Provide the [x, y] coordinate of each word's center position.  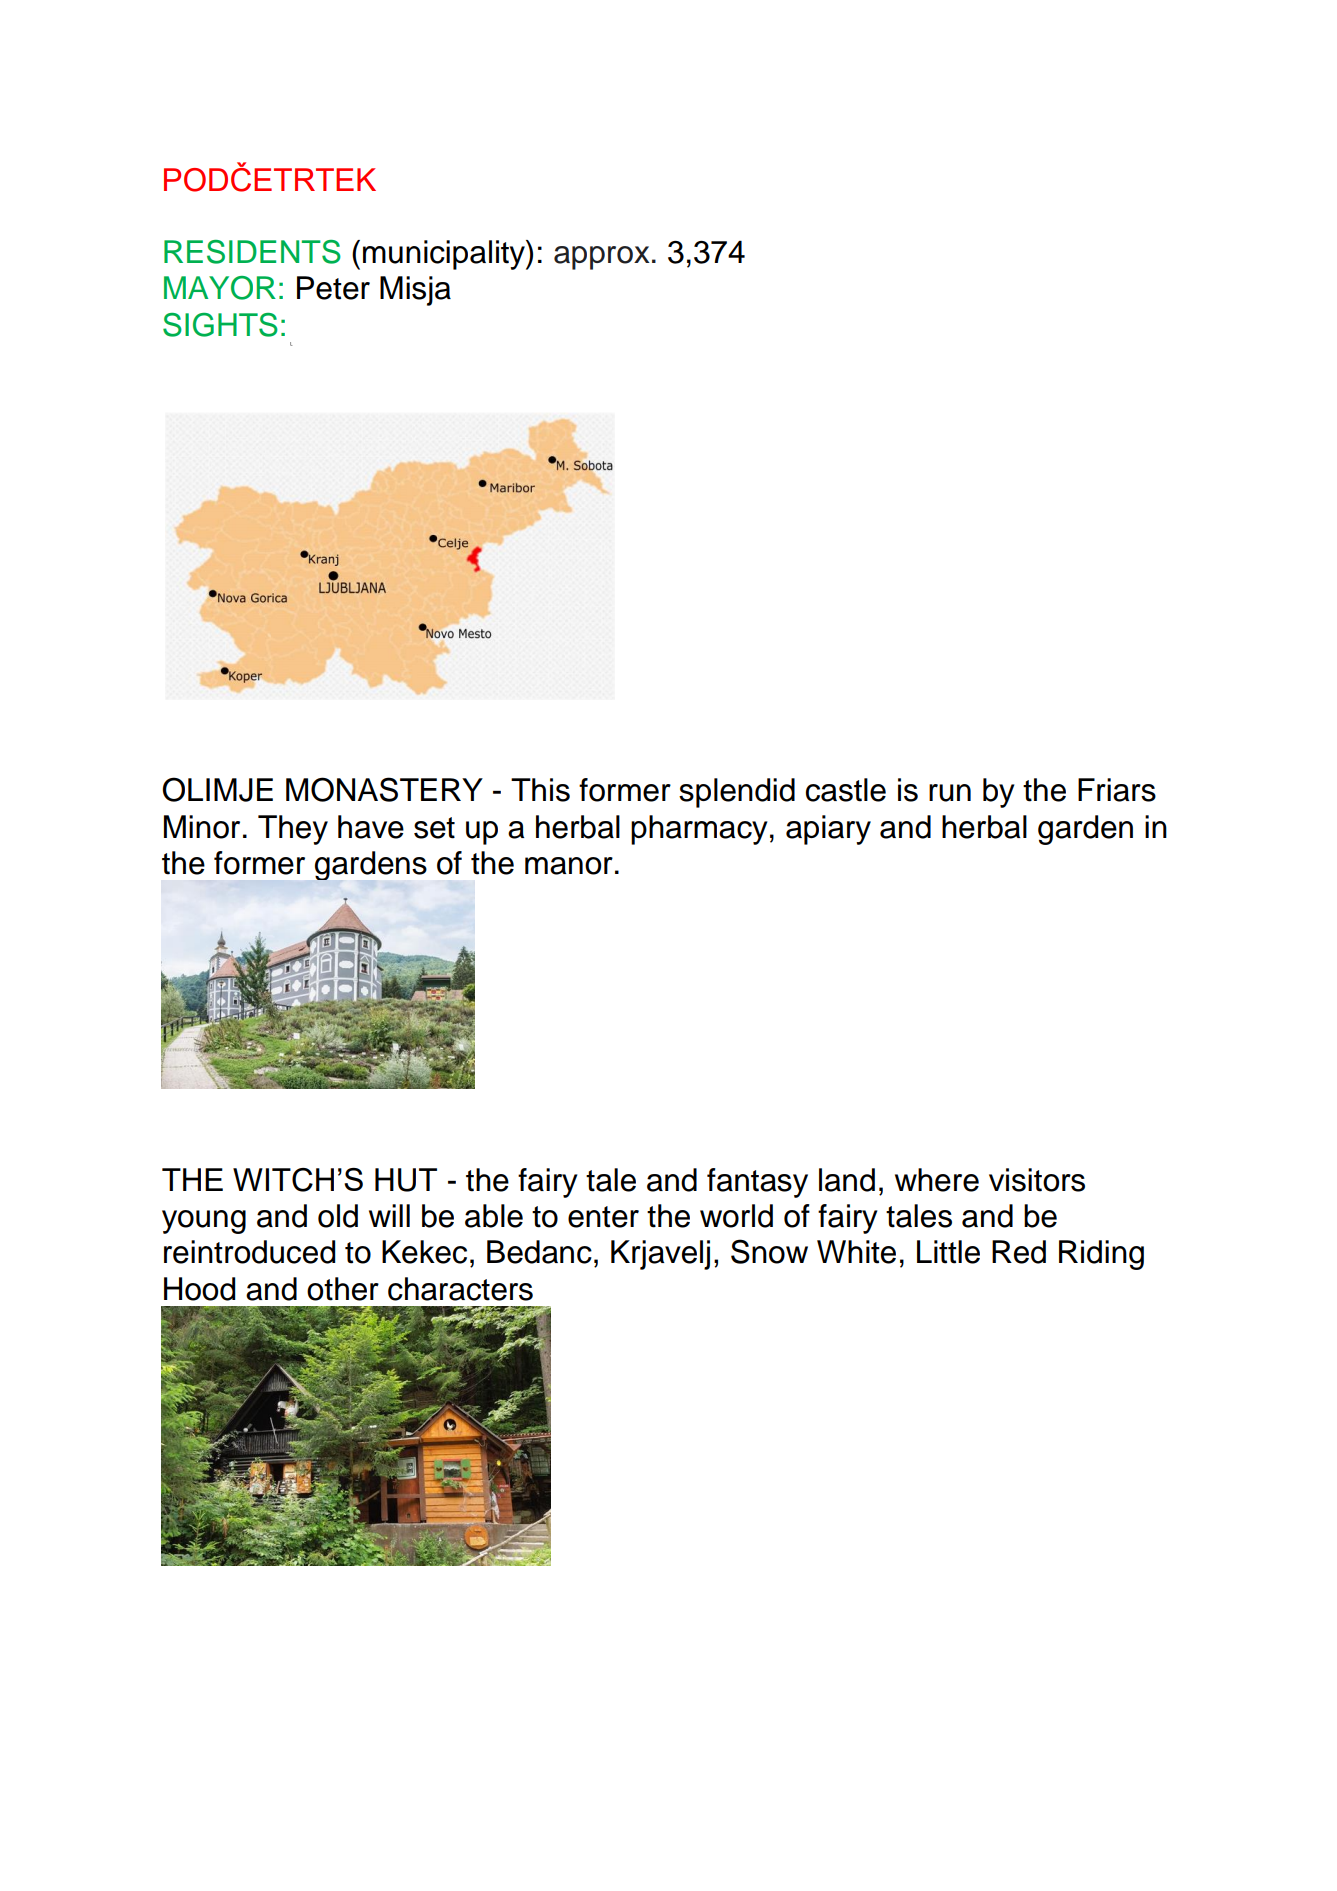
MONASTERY [384, 789]
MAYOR [220, 288]
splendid [737, 793]
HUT [406, 1180]
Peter [333, 288]
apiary [828, 830]
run [950, 793]
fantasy [757, 1183]
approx [602, 258]
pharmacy [699, 830]
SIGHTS [220, 325]
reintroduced [249, 1252]
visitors [1037, 1180]
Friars [1117, 790]
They [293, 830]
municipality [445, 255]
